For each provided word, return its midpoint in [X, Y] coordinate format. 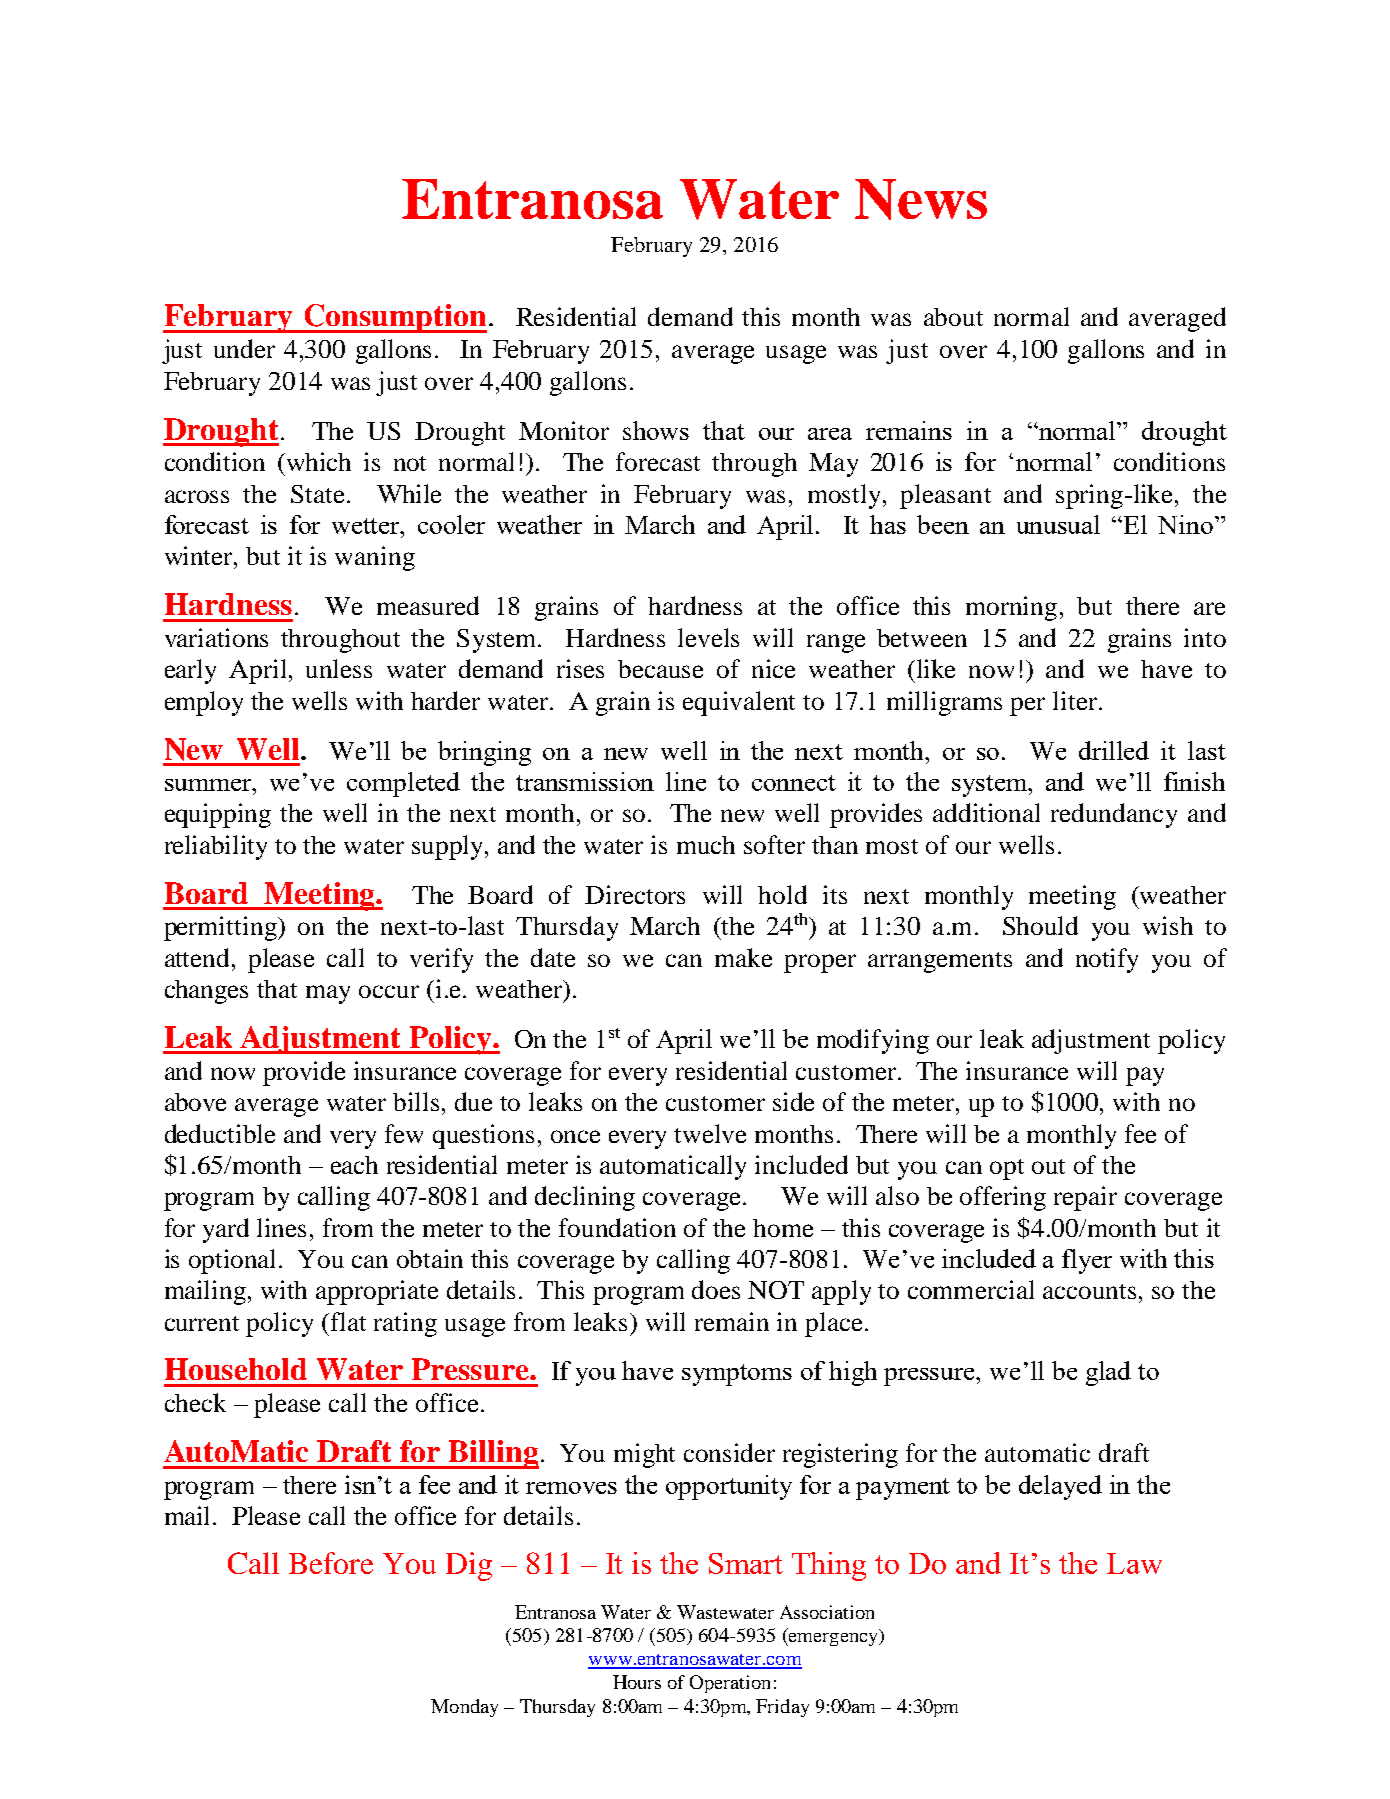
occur [389, 991]
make [743, 957]
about [953, 317]
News [921, 199]
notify [1107, 960]
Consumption [394, 318]
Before [331, 1563]
